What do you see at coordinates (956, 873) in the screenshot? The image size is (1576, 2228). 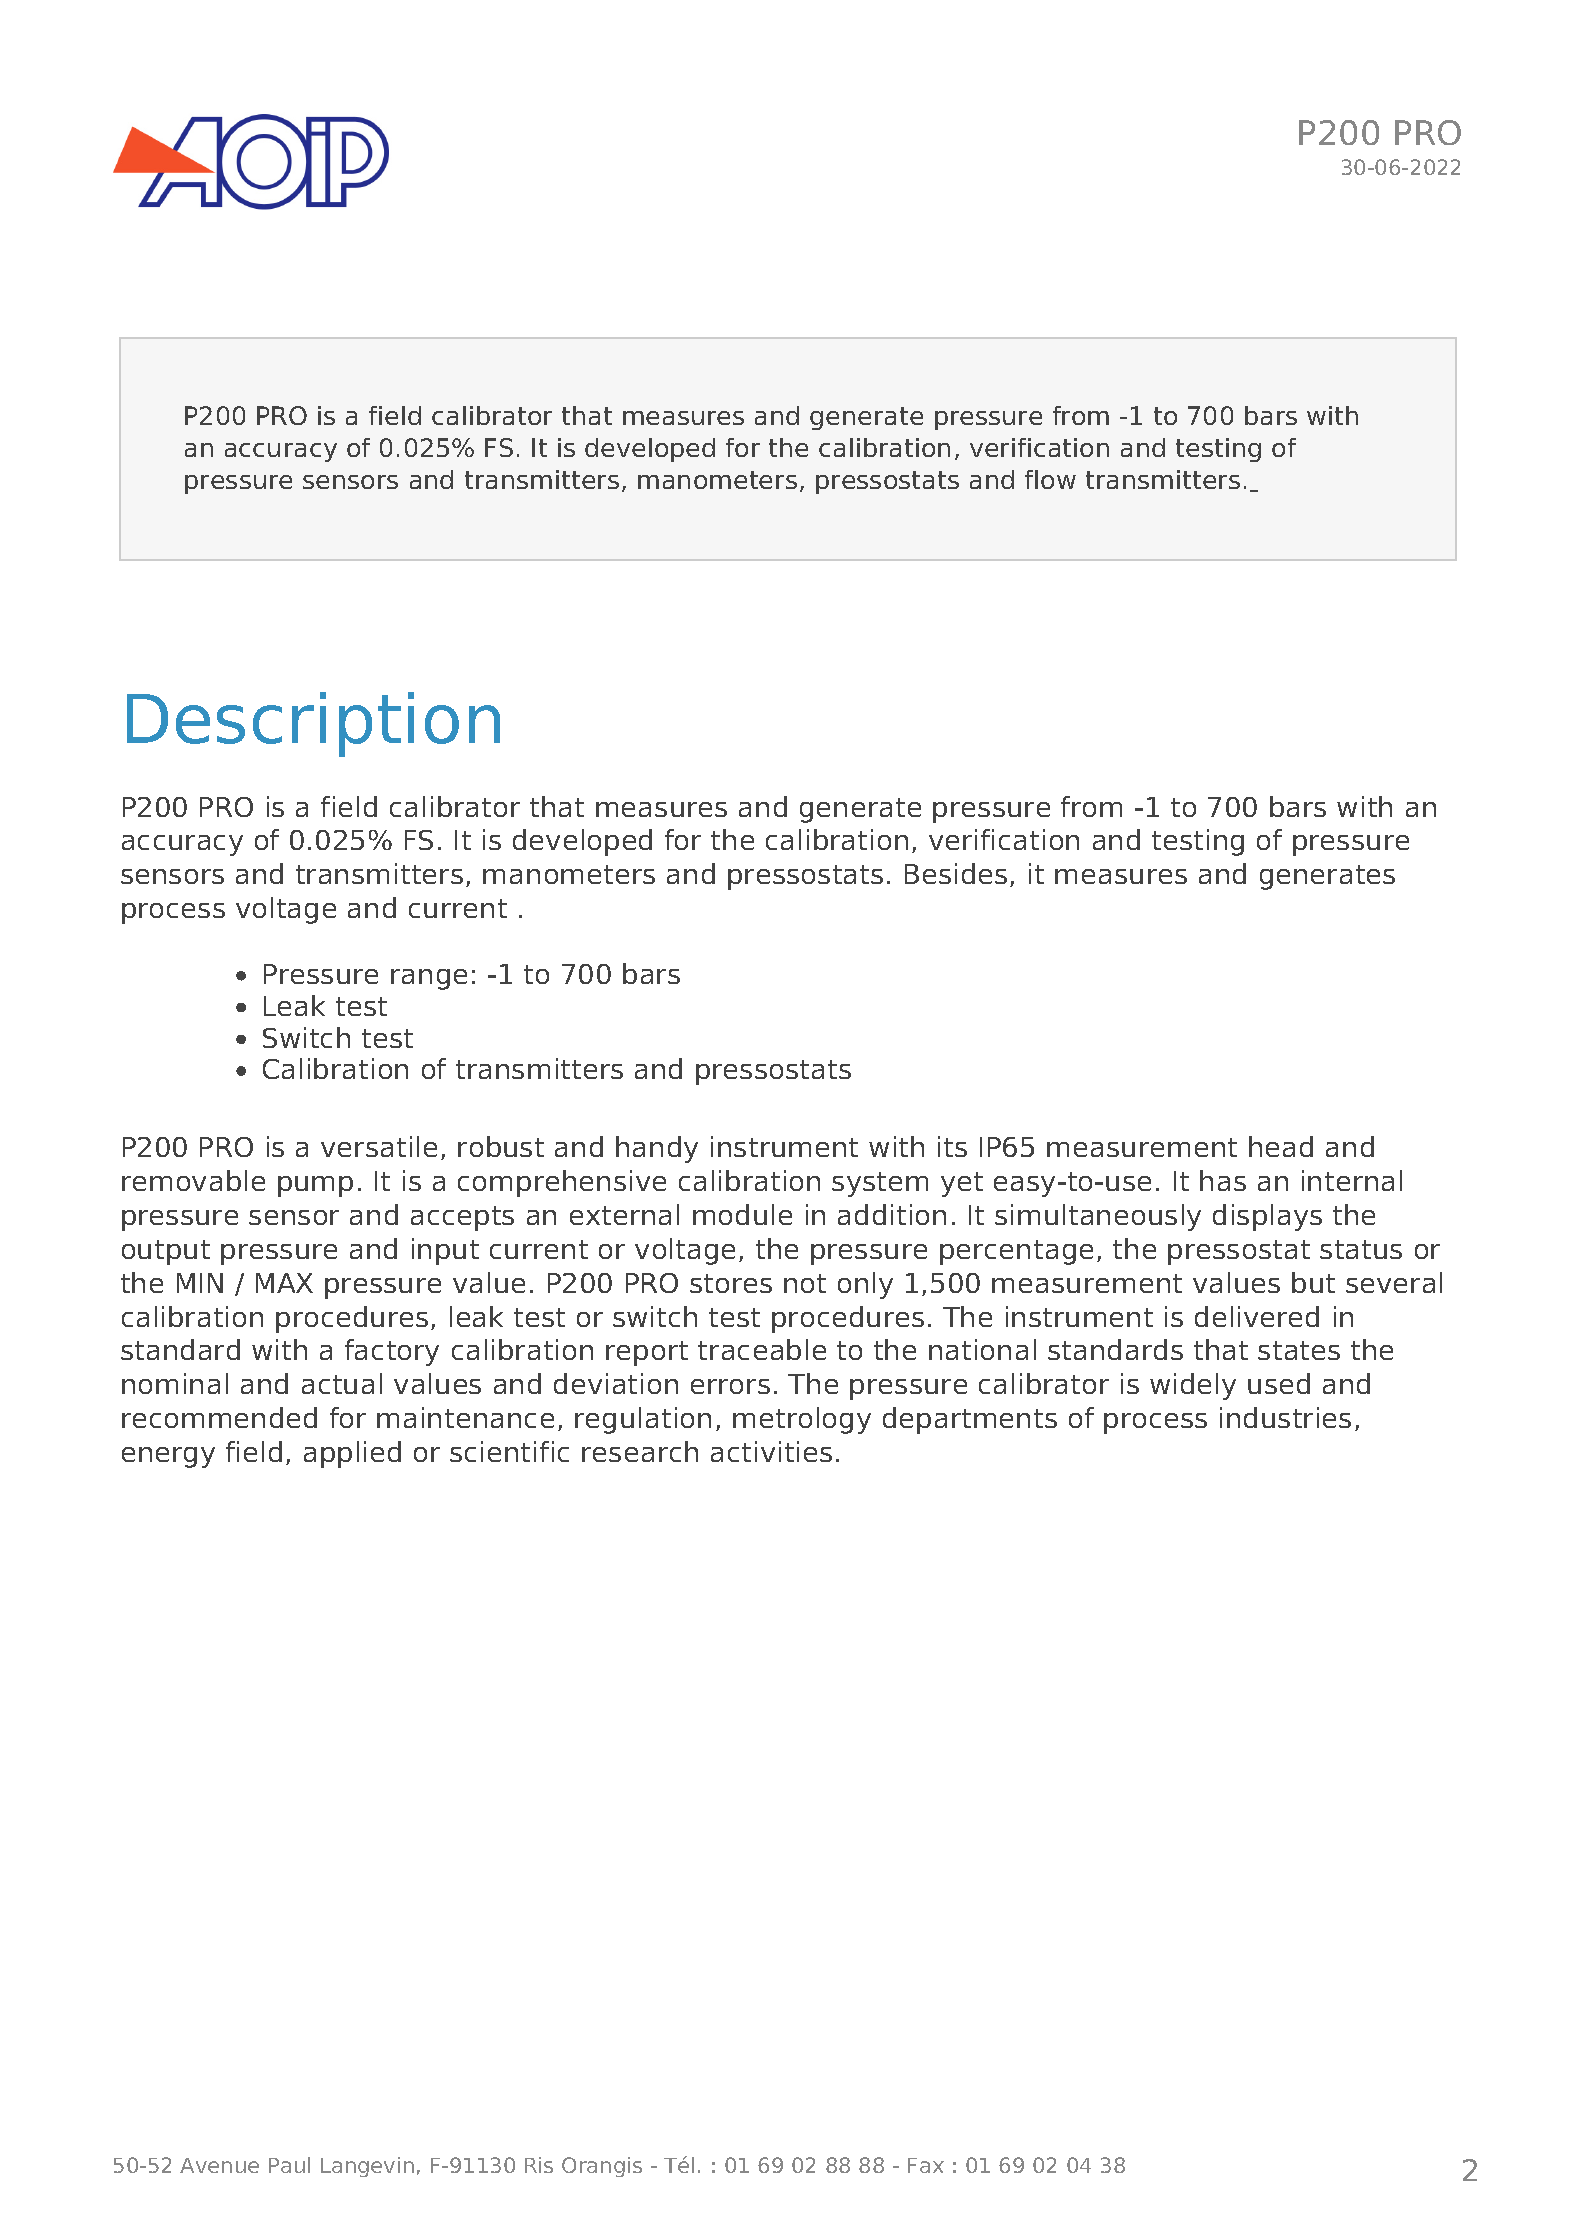 I see `Besides` at bounding box center [956, 873].
